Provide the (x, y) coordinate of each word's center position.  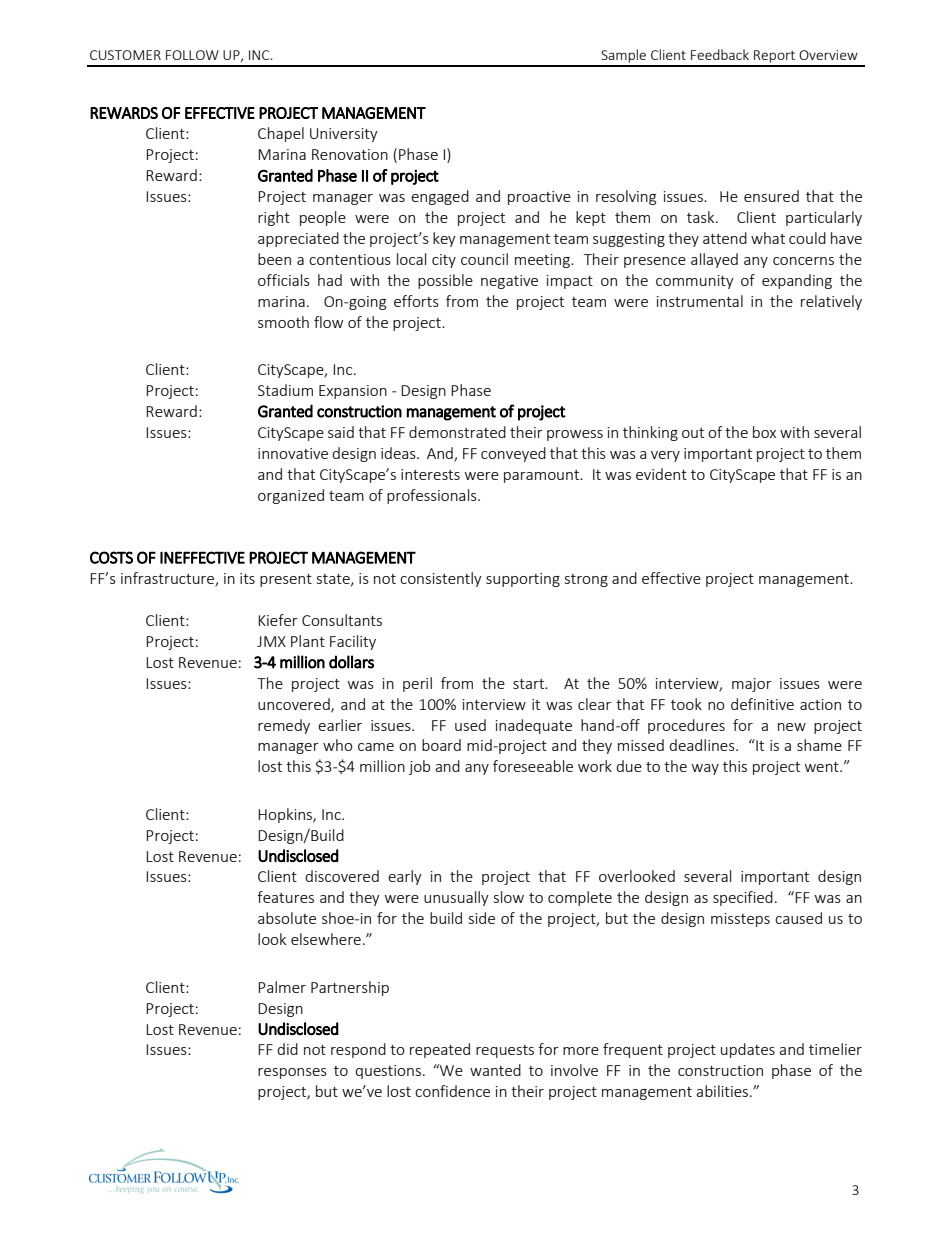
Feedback (720, 54)
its (247, 578)
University (344, 135)
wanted (495, 1070)
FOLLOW (192, 55)
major (752, 685)
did (287, 1049)
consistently (441, 579)
